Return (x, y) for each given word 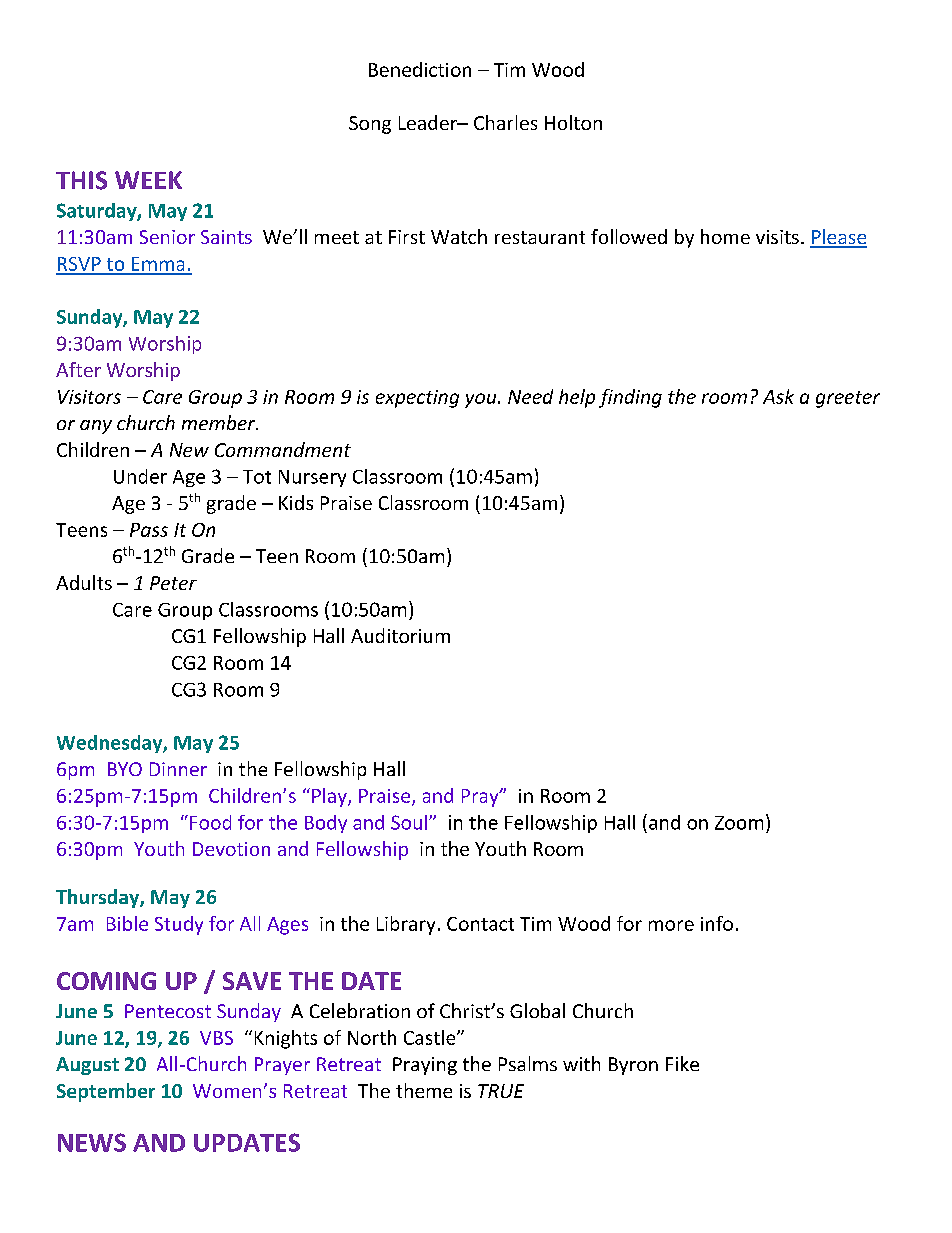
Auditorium (400, 635)
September (106, 1092)
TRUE (501, 1091)
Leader (429, 122)
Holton (573, 122)
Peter (173, 583)
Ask (778, 396)
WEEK (148, 180)
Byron (633, 1066)
